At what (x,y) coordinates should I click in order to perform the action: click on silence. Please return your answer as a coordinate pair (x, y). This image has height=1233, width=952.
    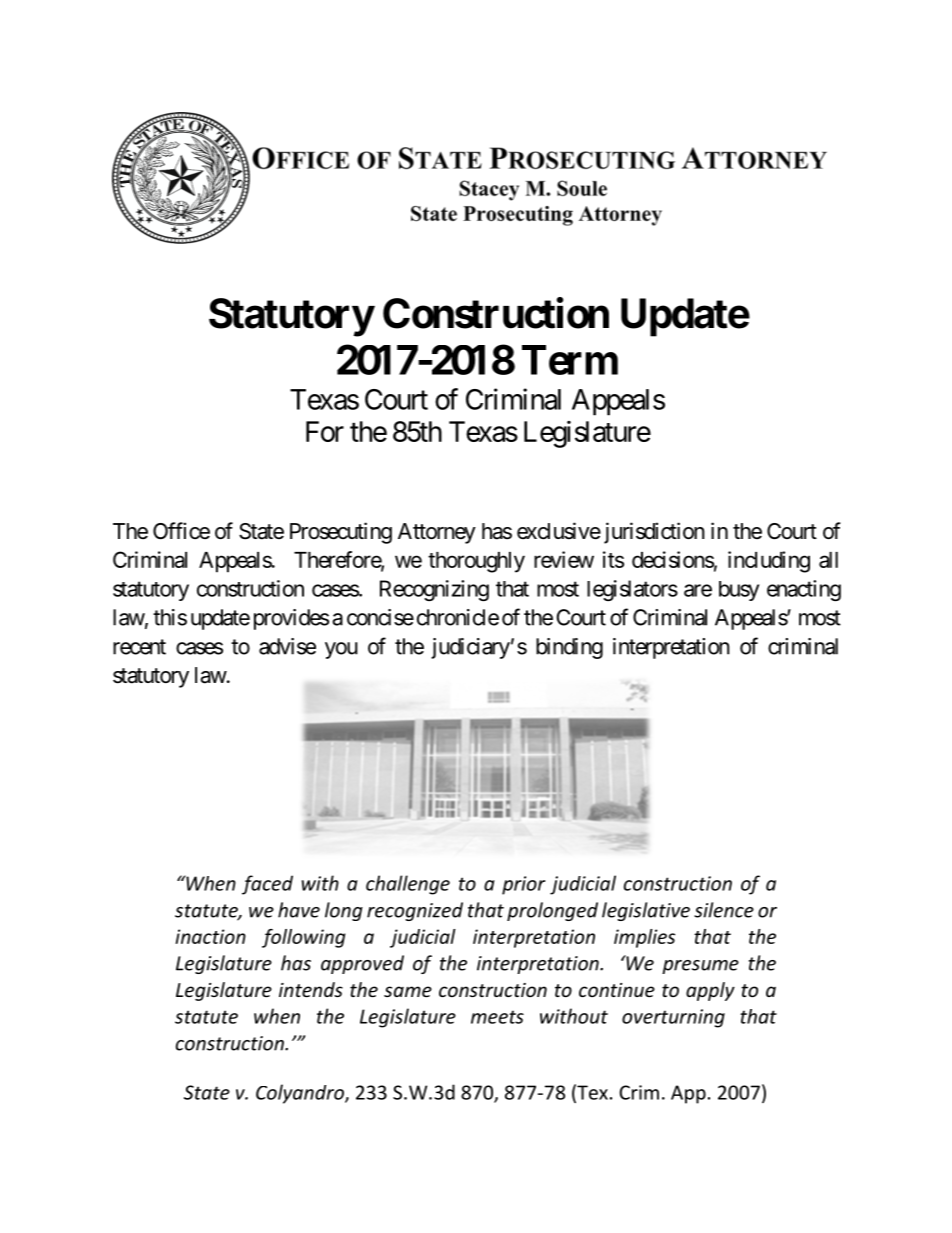
    Looking at the image, I should click on (724, 910).
